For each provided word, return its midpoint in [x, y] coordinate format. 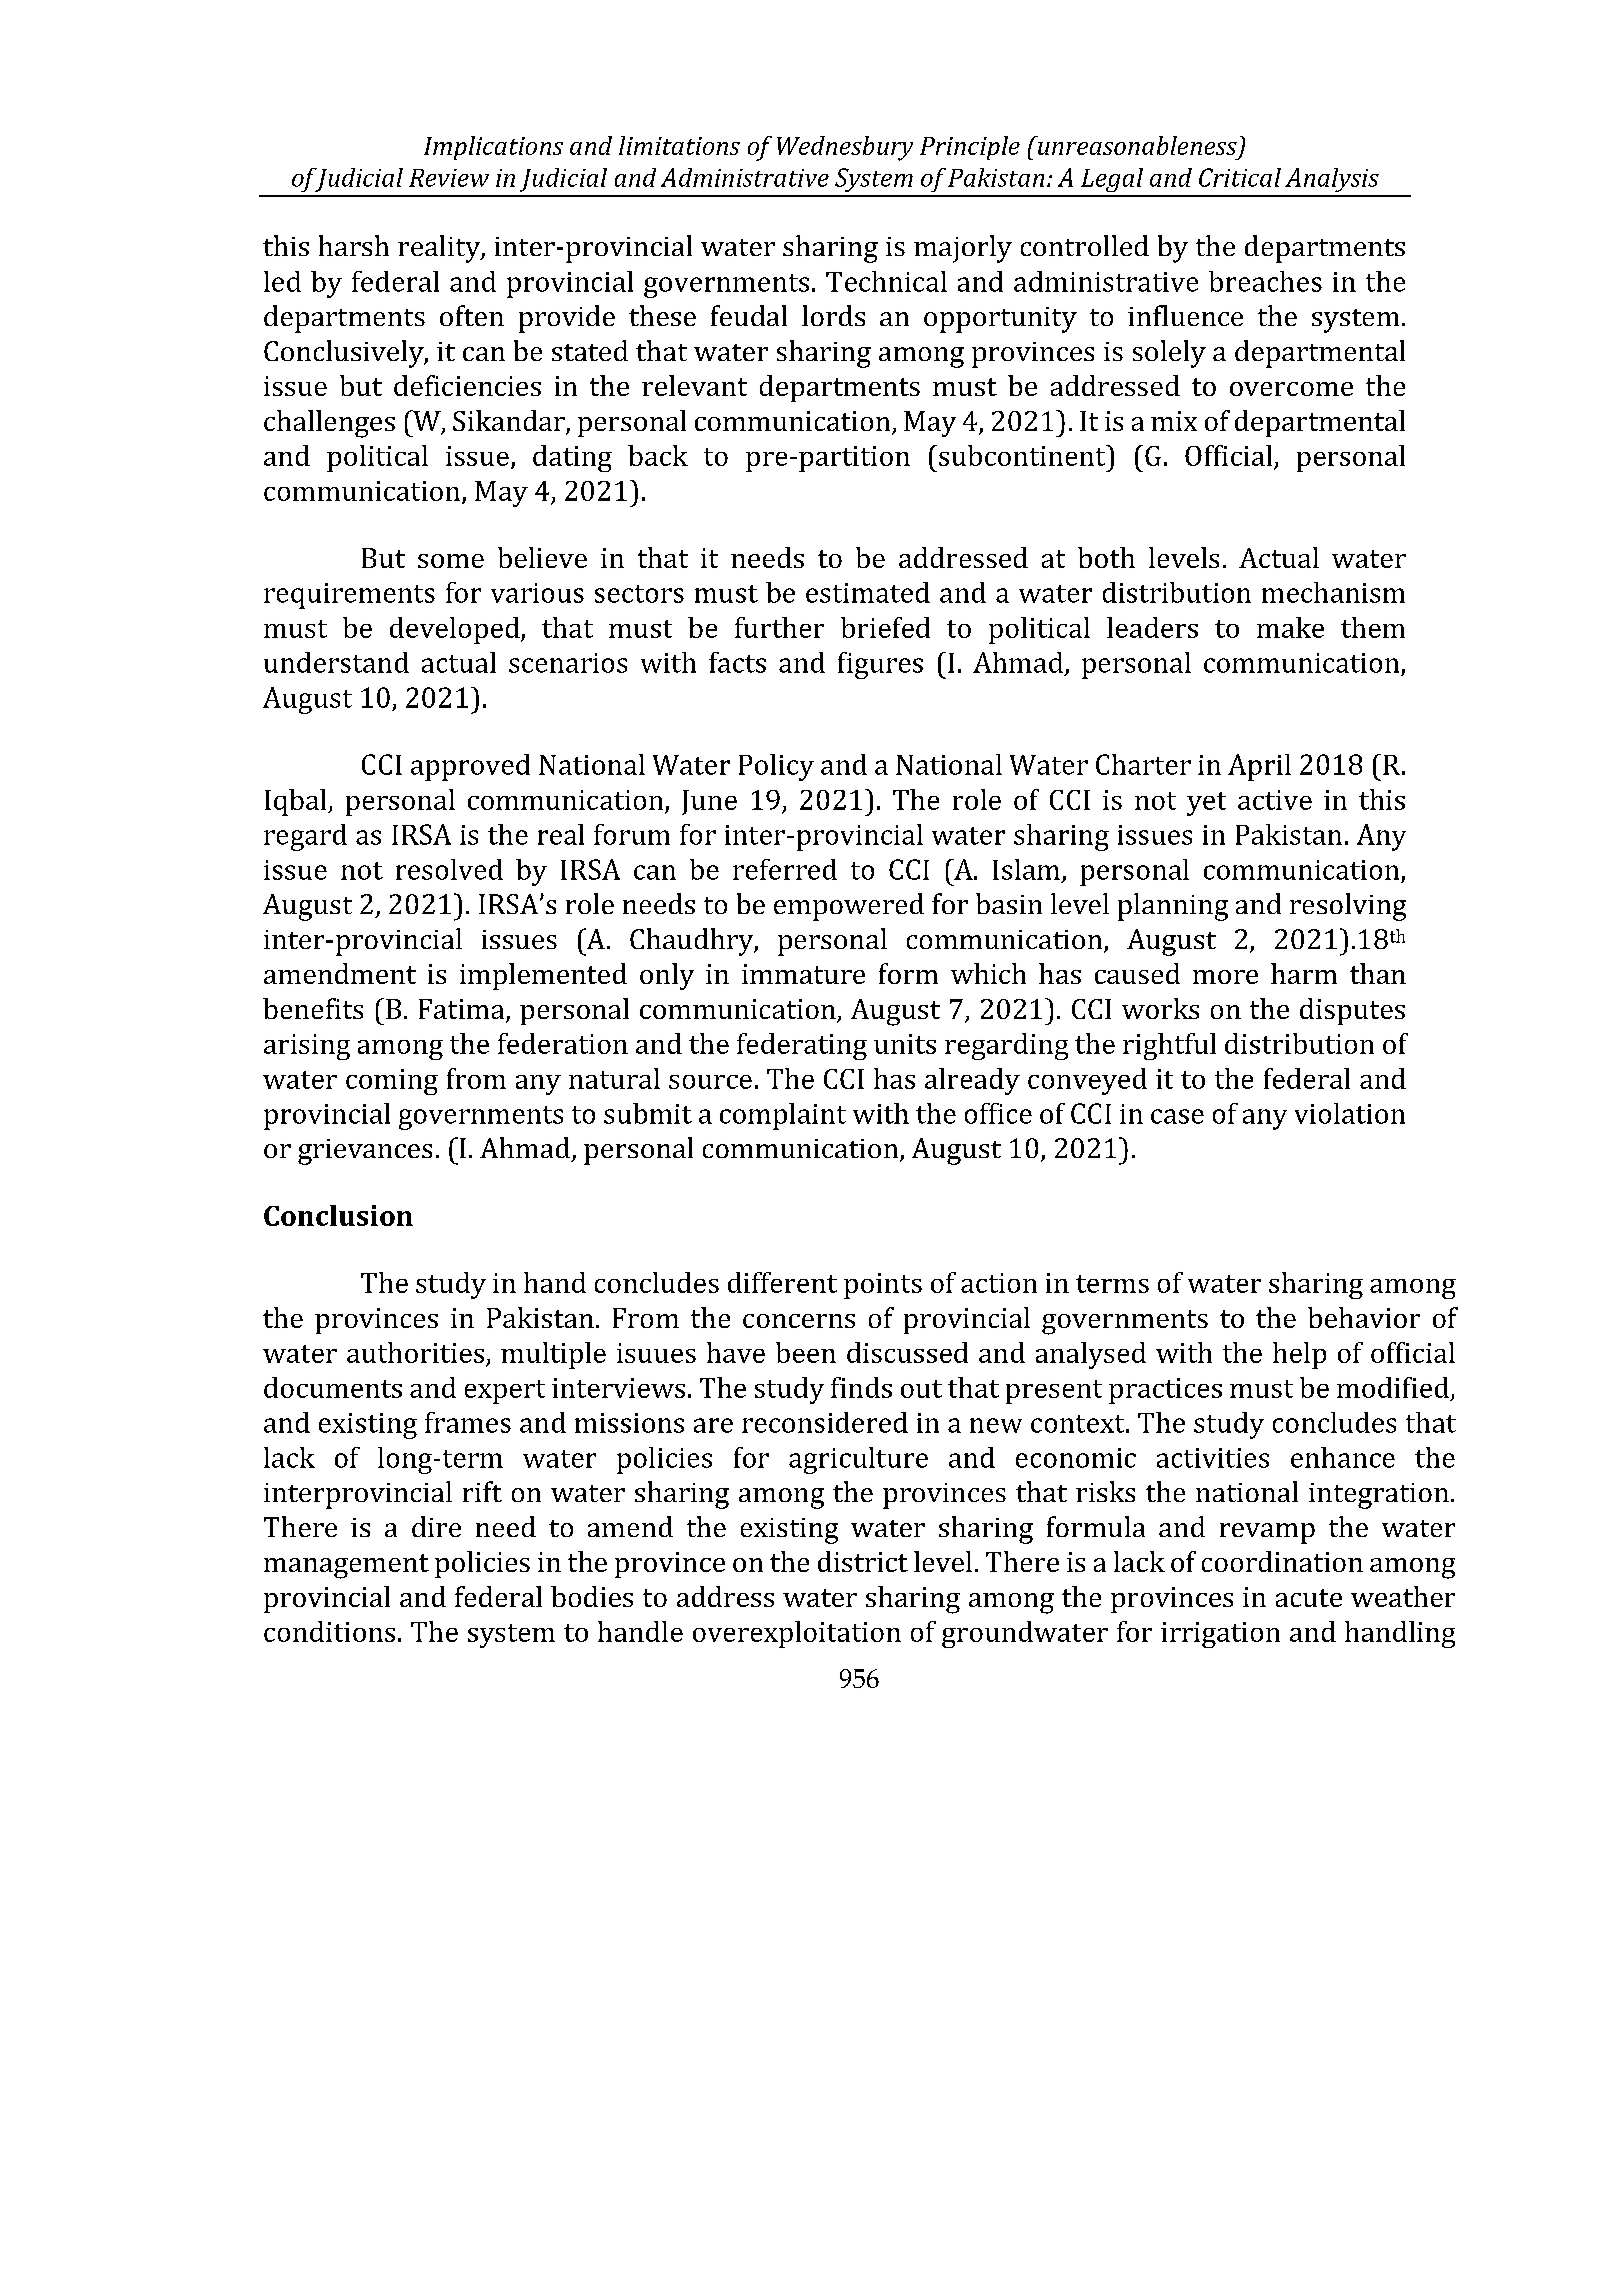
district [863, 1561]
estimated [868, 592]
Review [449, 178]
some [451, 561]
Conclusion [338, 1215]
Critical [1240, 177]
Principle [970, 148]
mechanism [1333, 592]
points [883, 1286]
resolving [1348, 907]
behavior [1364, 1317]
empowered [849, 907]
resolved [449, 869]
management [346, 1566]
